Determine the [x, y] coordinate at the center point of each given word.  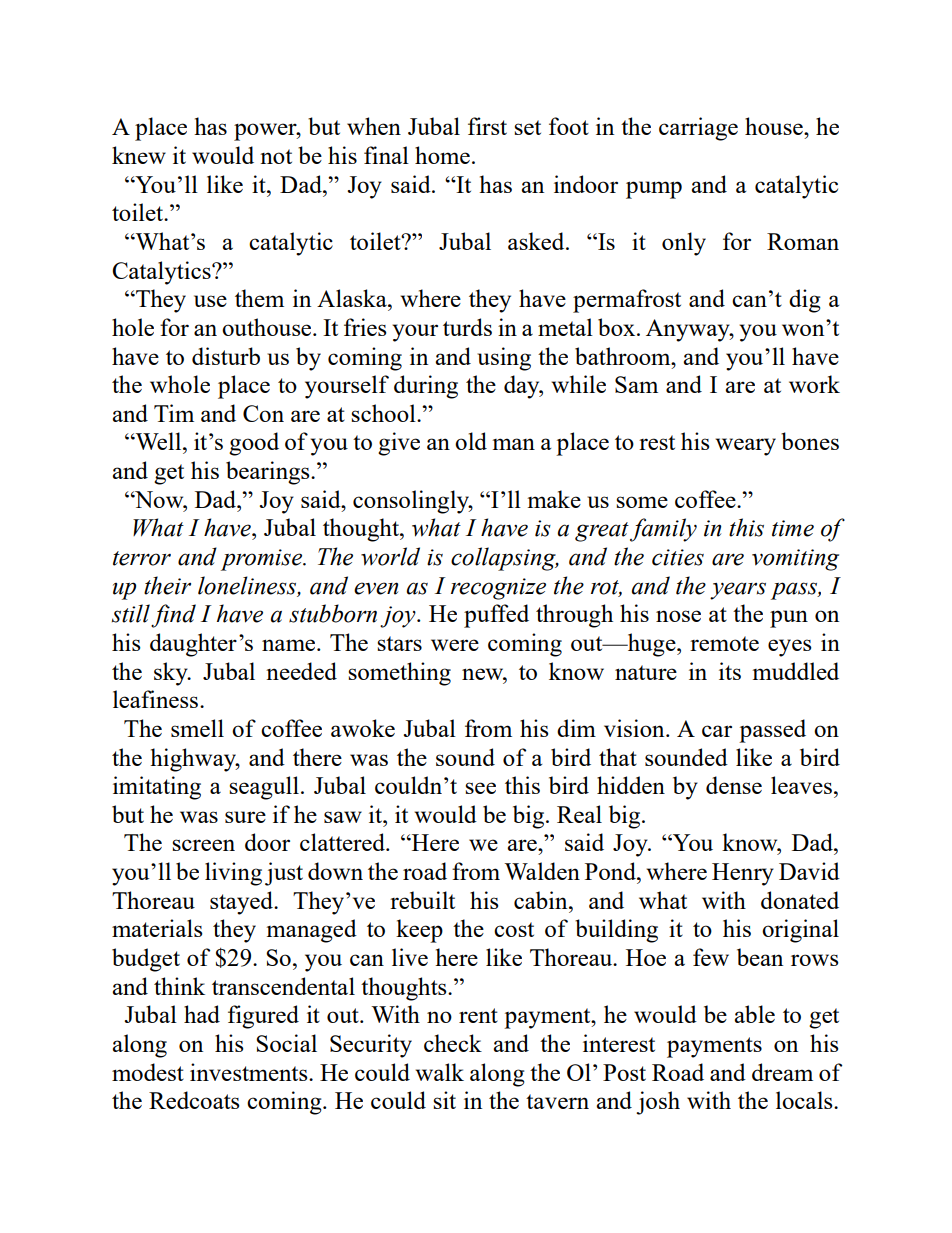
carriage [698, 129]
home [442, 155]
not [276, 156]
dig [805, 301]
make [554, 499]
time [793, 528]
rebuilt [422, 900]
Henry [743, 874]
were [455, 645]
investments [250, 1072]
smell [197, 728]
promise [263, 560]
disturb [226, 356]
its [730, 671]
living [233, 874]
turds [467, 327]
